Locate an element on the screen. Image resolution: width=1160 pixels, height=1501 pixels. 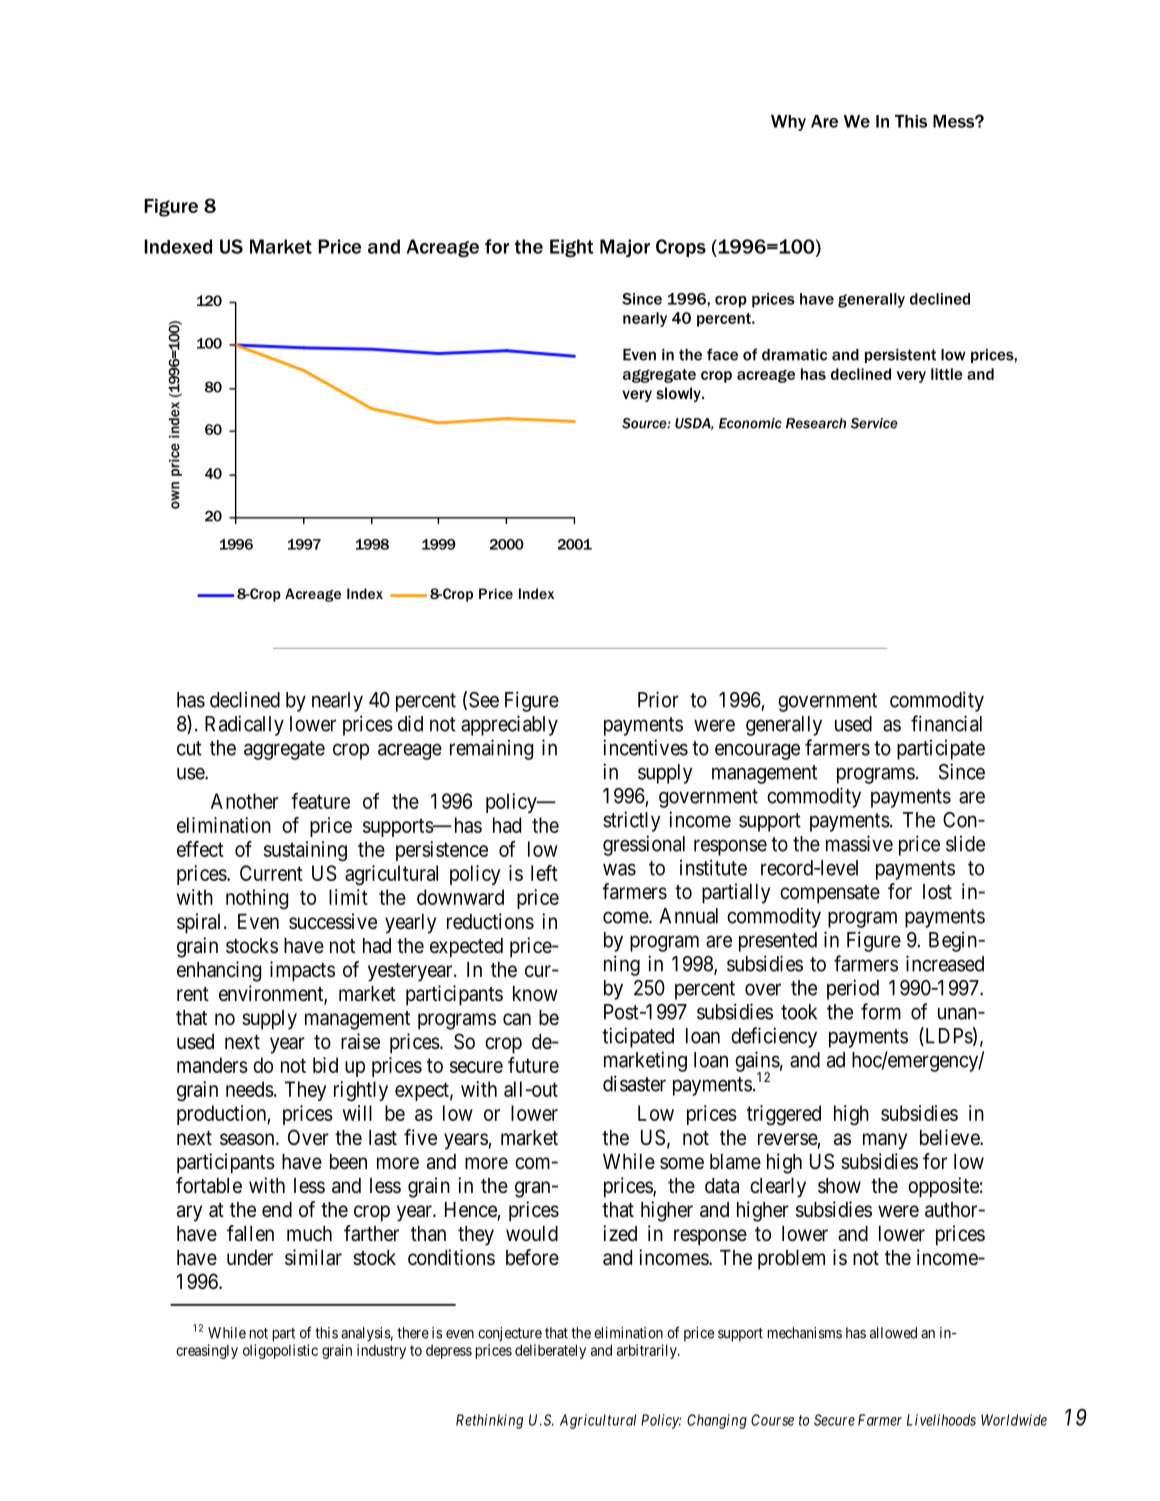
Radically is located at coordinates (244, 725).
